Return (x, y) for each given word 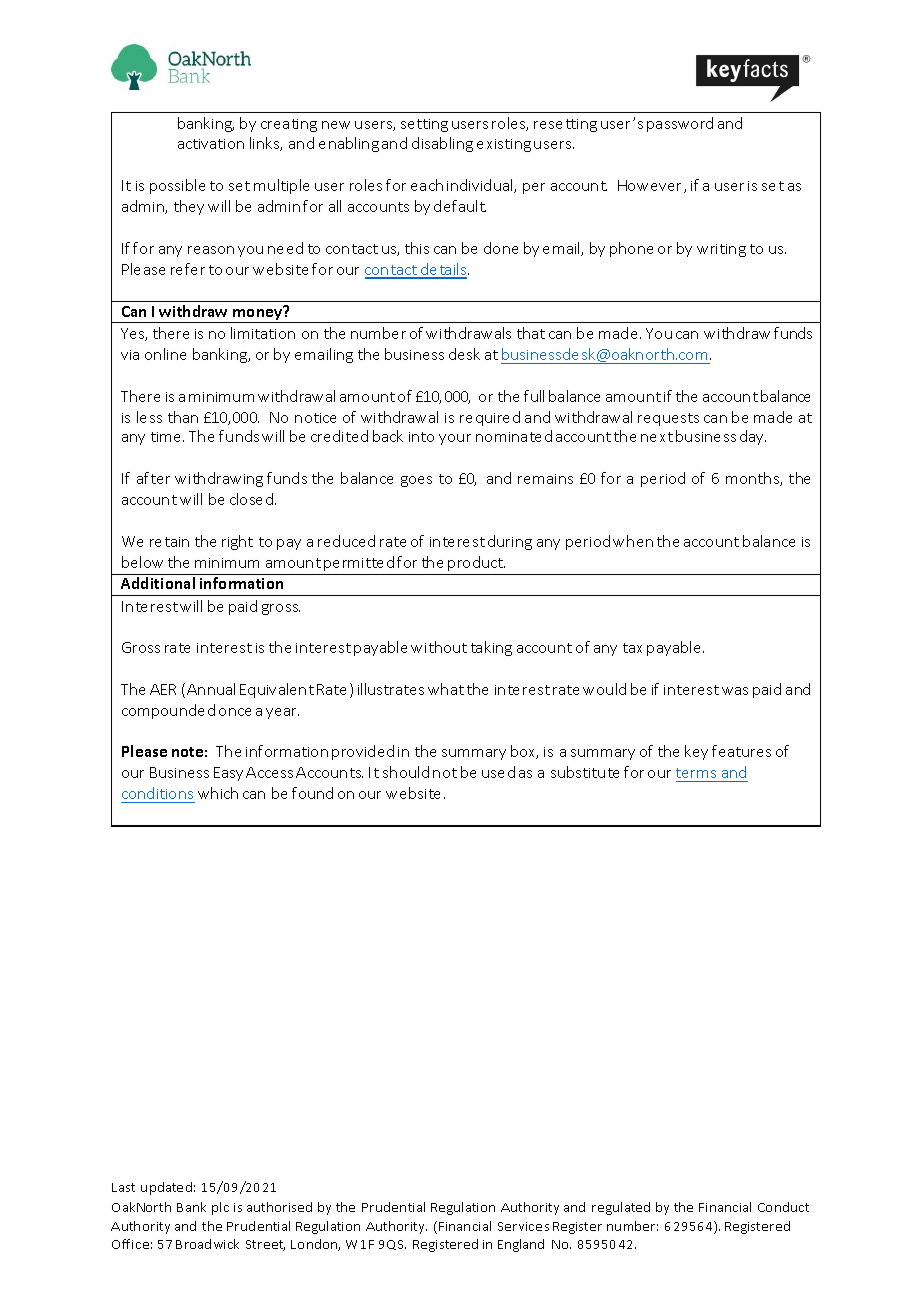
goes (416, 481)
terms (696, 773)
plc (220, 1208)
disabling (442, 144)
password (680, 124)
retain (169, 542)
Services (523, 1226)
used (498, 772)
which (218, 793)
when (633, 541)
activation (211, 144)
